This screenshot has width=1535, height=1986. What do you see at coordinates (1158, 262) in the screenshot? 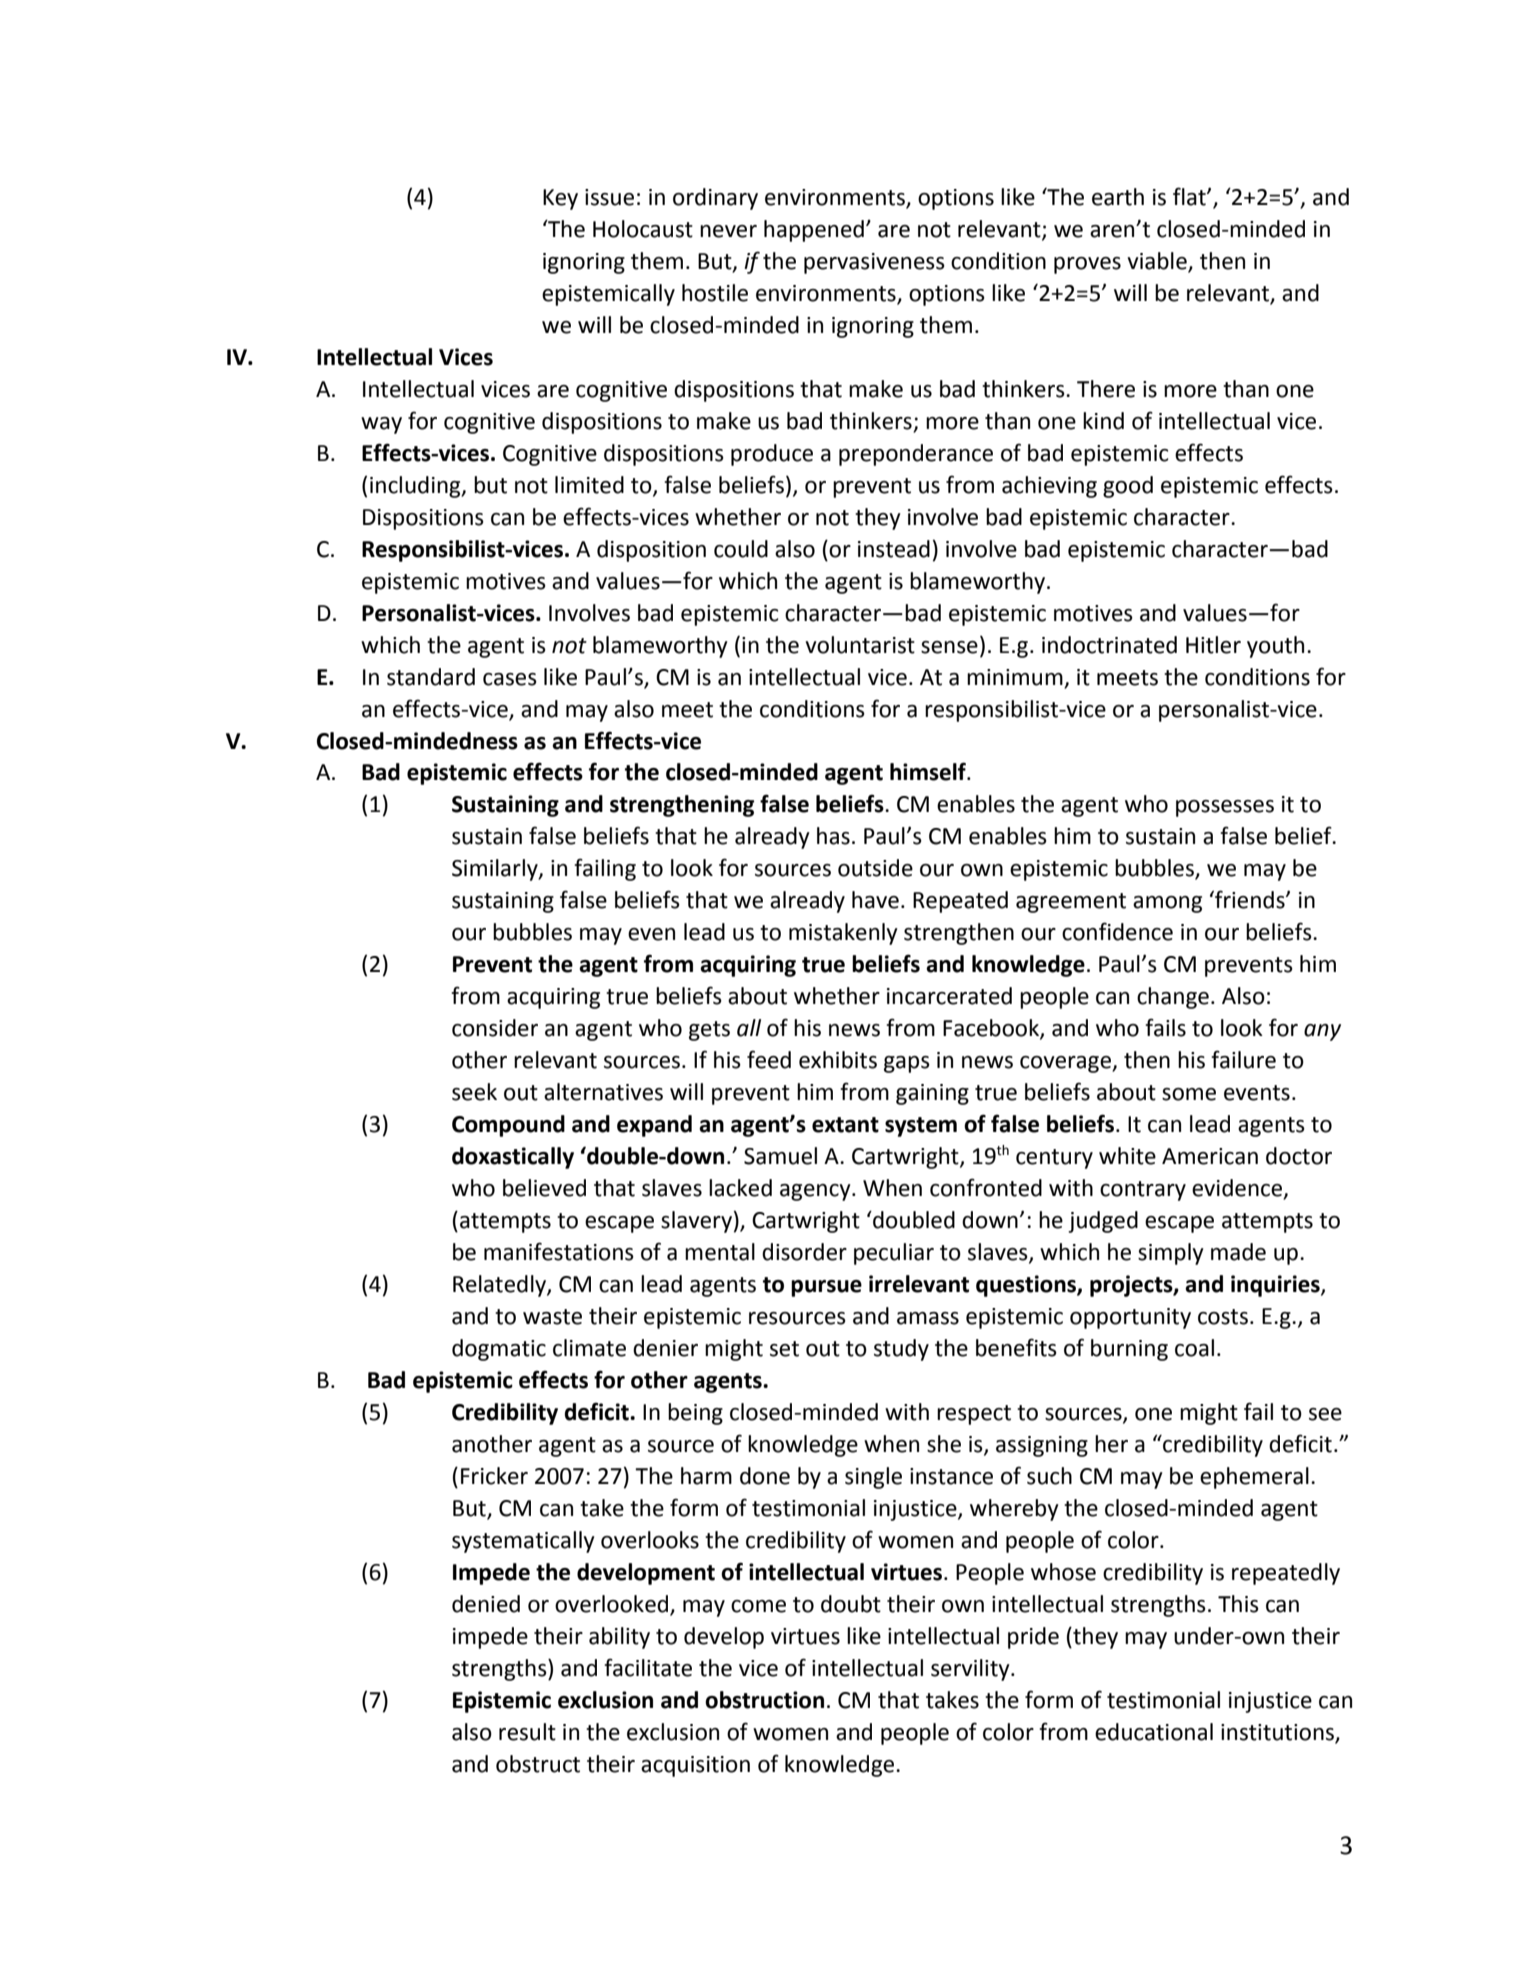
I see `viable` at bounding box center [1158, 262].
